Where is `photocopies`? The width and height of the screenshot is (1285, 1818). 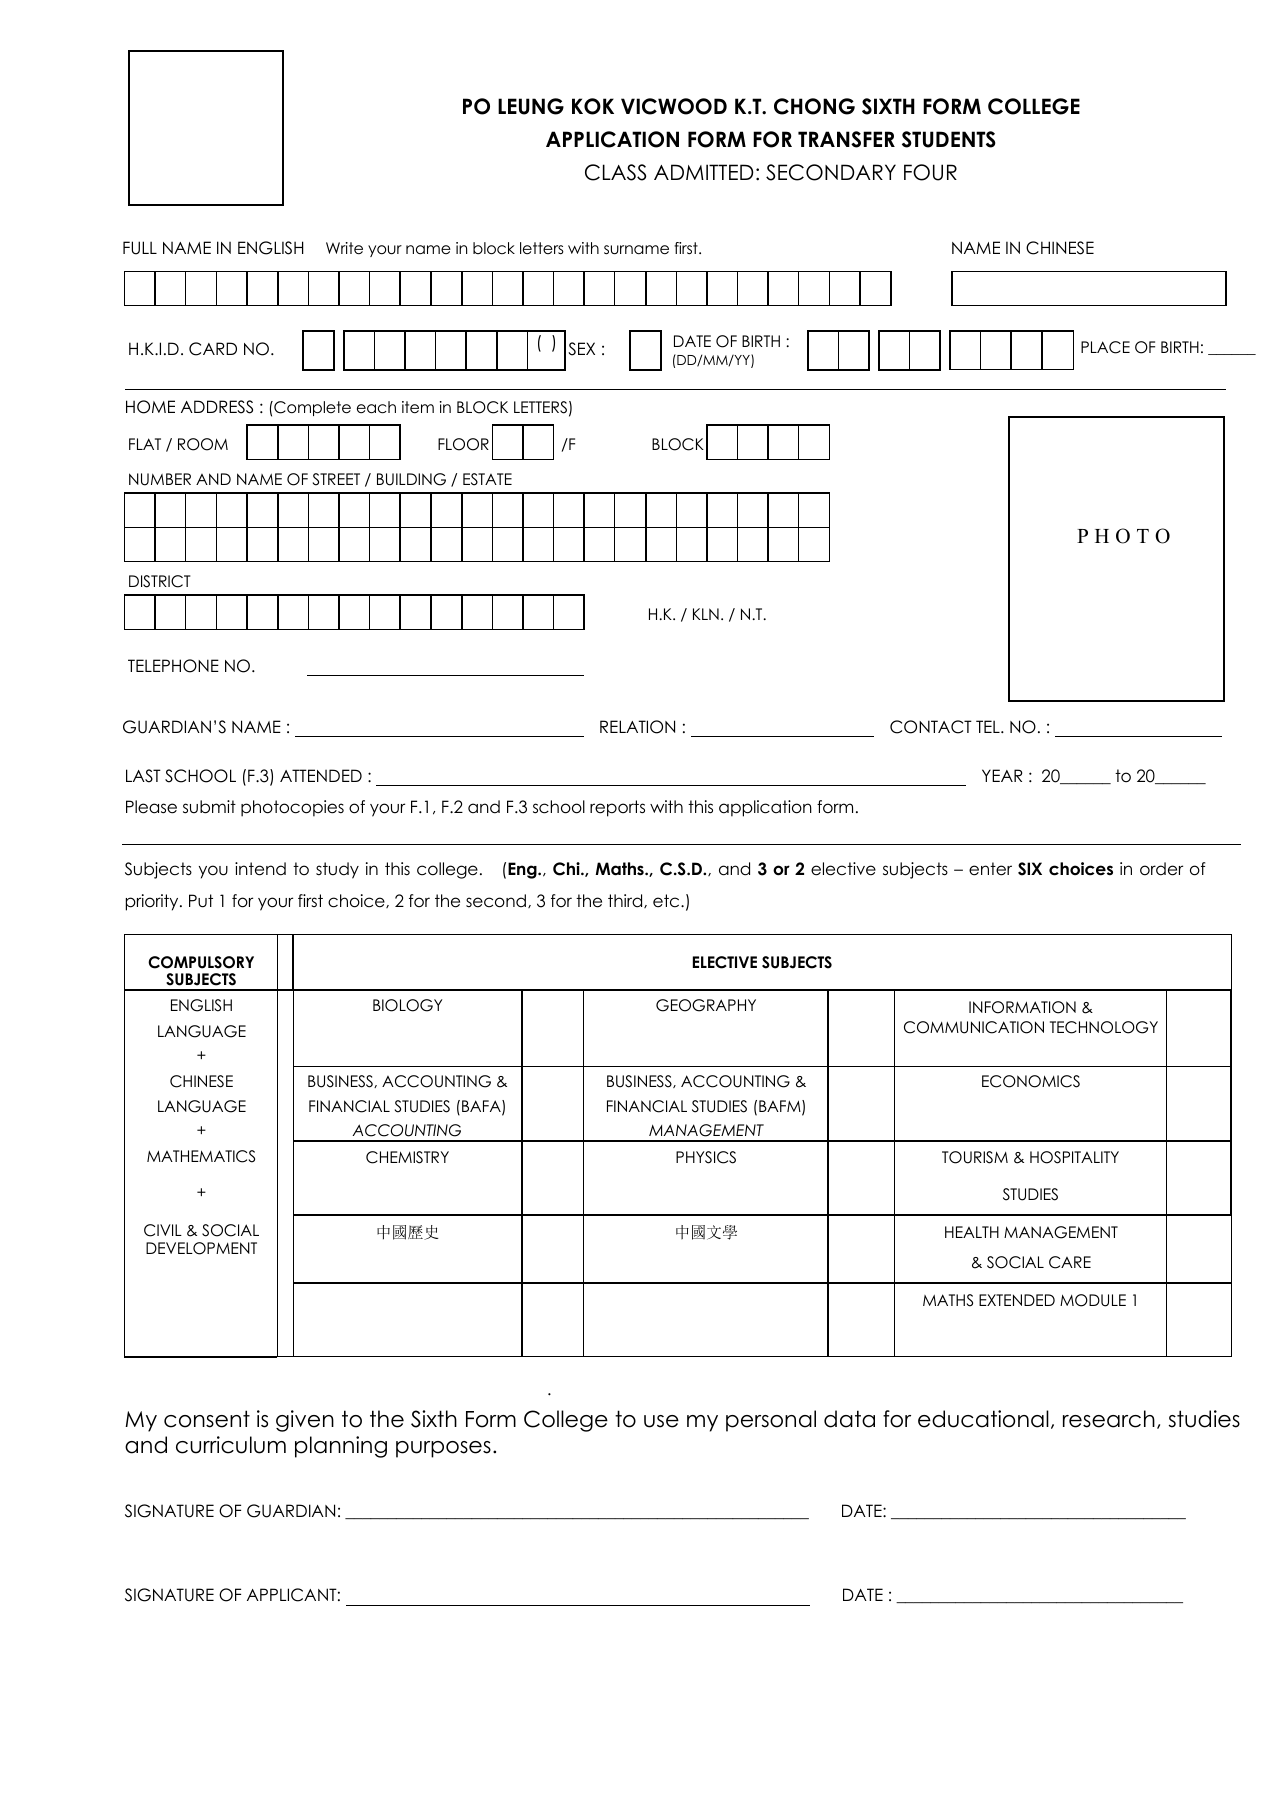
photocopies is located at coordinates (292, 808).
